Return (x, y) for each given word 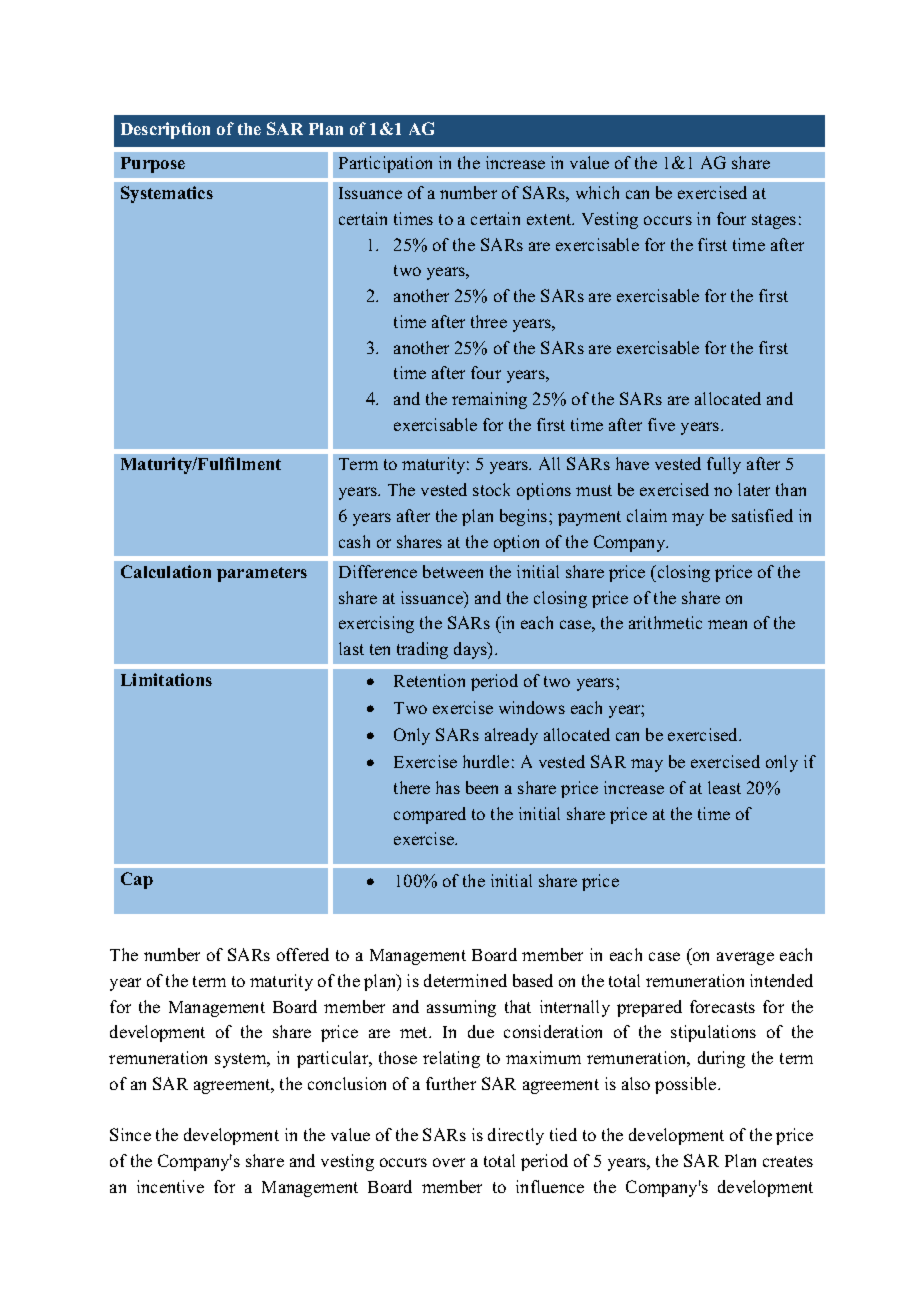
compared (430, 815)
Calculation (166, 571)
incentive (170, 1186)
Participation (385, 164)
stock (491, 489)
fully (724, 465)
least (724, 787)
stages (774, 221)
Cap (137, 880)
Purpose (153, 165)
